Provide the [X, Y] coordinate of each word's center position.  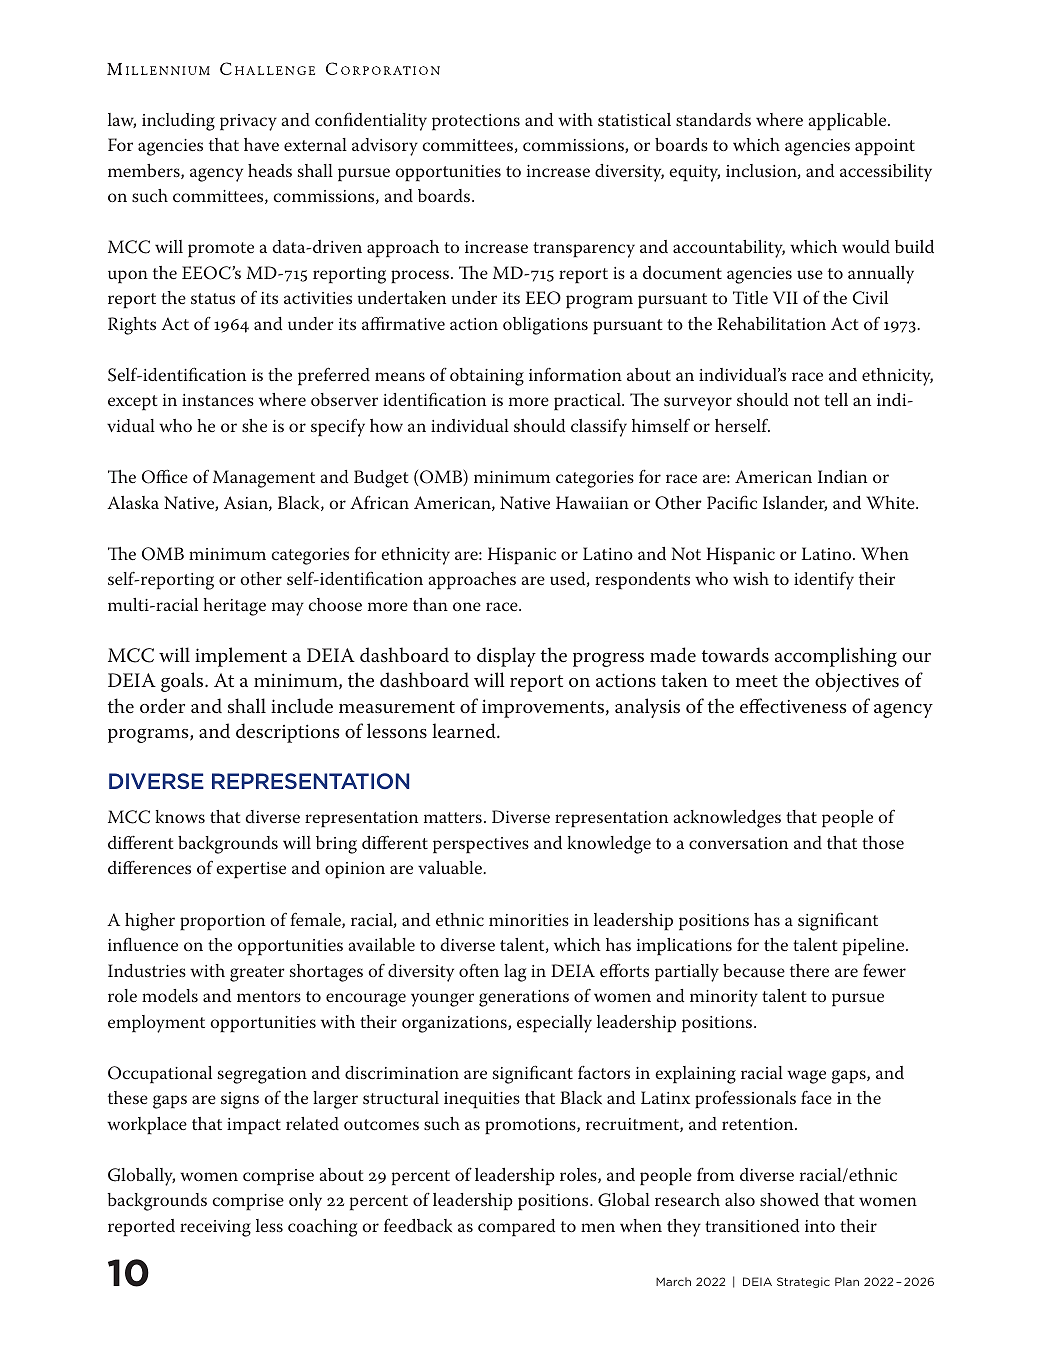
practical [588, 402]
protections [476, 122]
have [261, 144]
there [809, 970]
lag [515, 973]
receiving [215, 1228]
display [506, 657]
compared [517, 1228]
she [254, 425]
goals [183, 682]
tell [836, 399]
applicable [849, 122]
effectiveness [793, 706]
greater [257, 974]
